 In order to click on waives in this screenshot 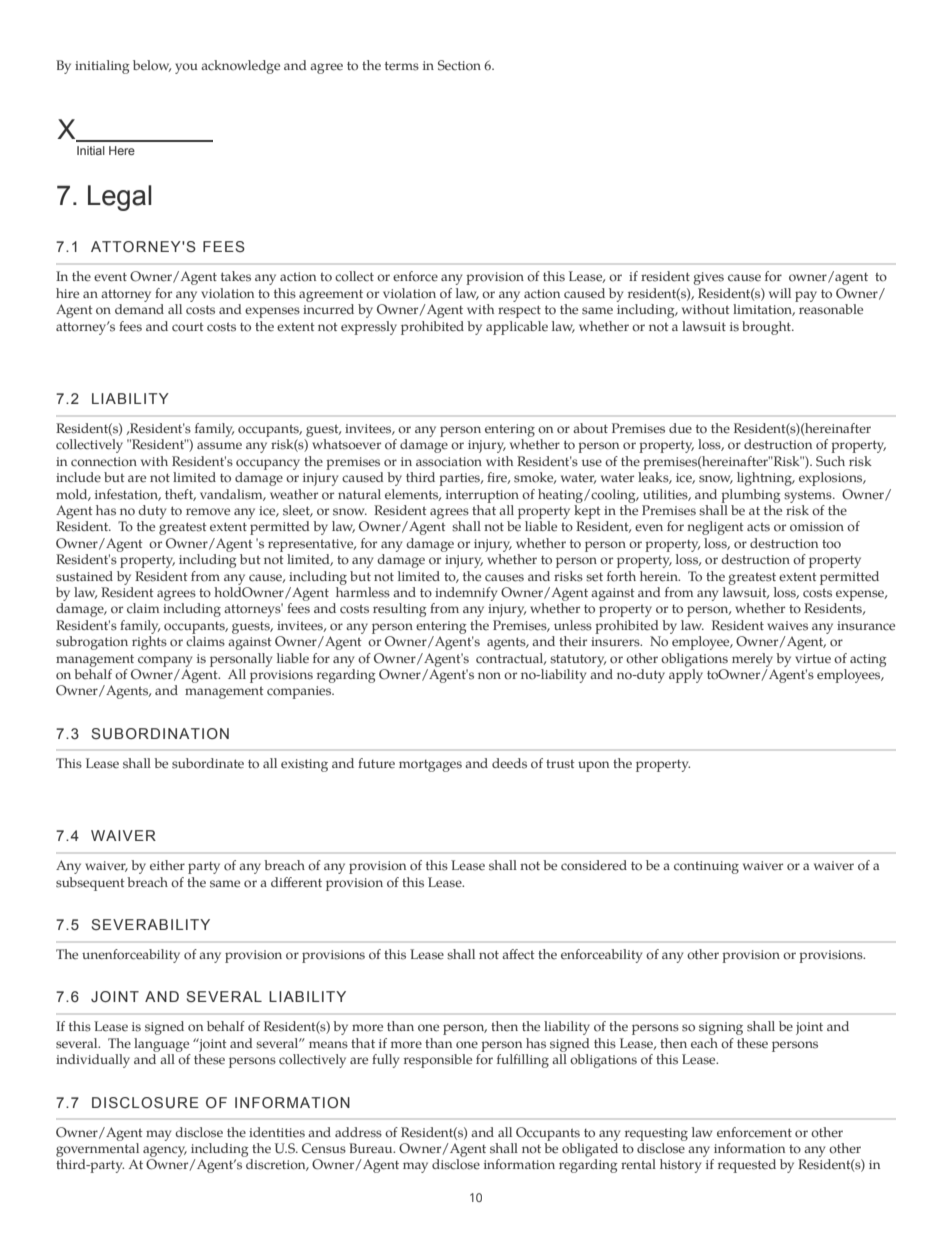, I will do `click(787, 626)`.
